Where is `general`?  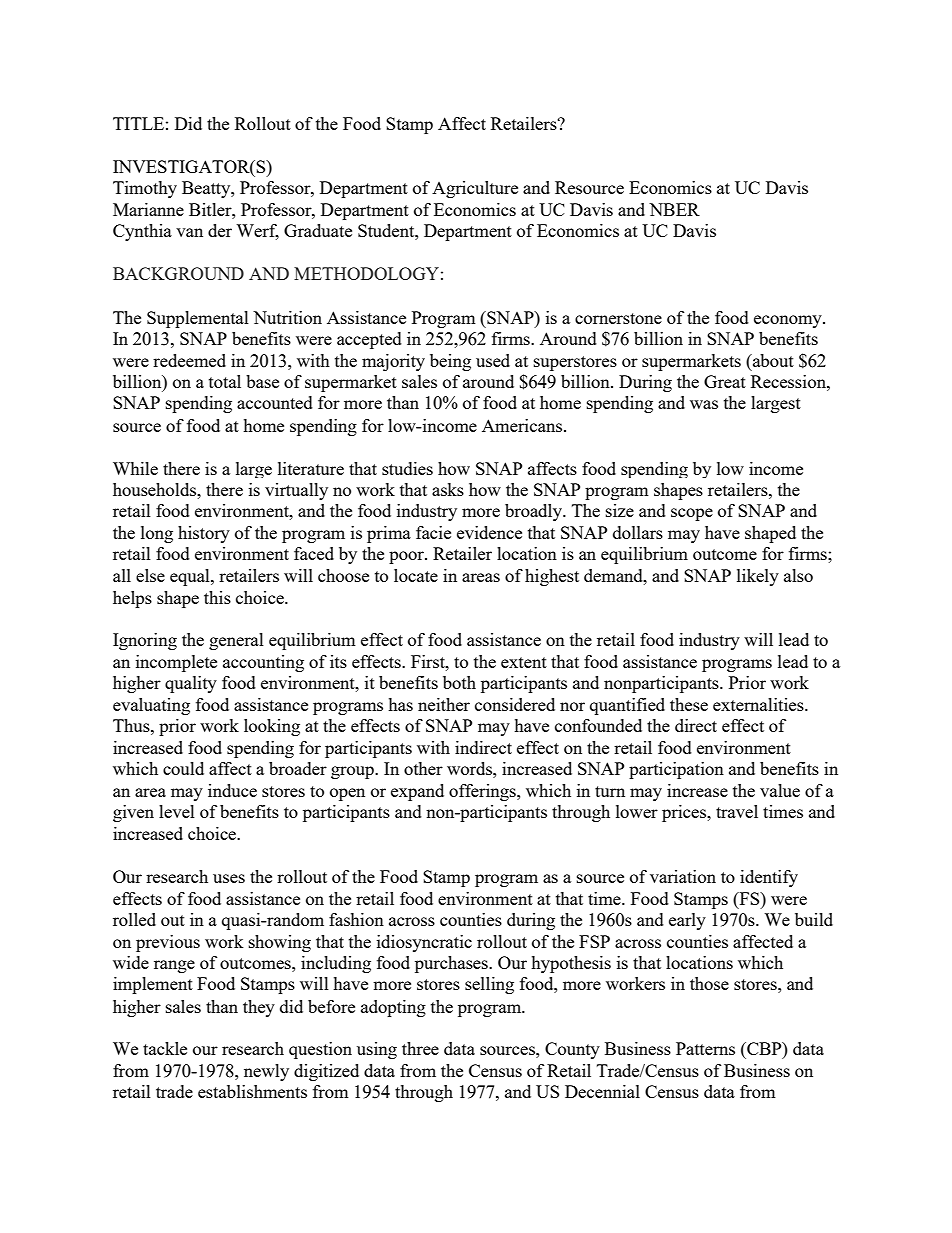 general is located at coordinates (236, 641).
